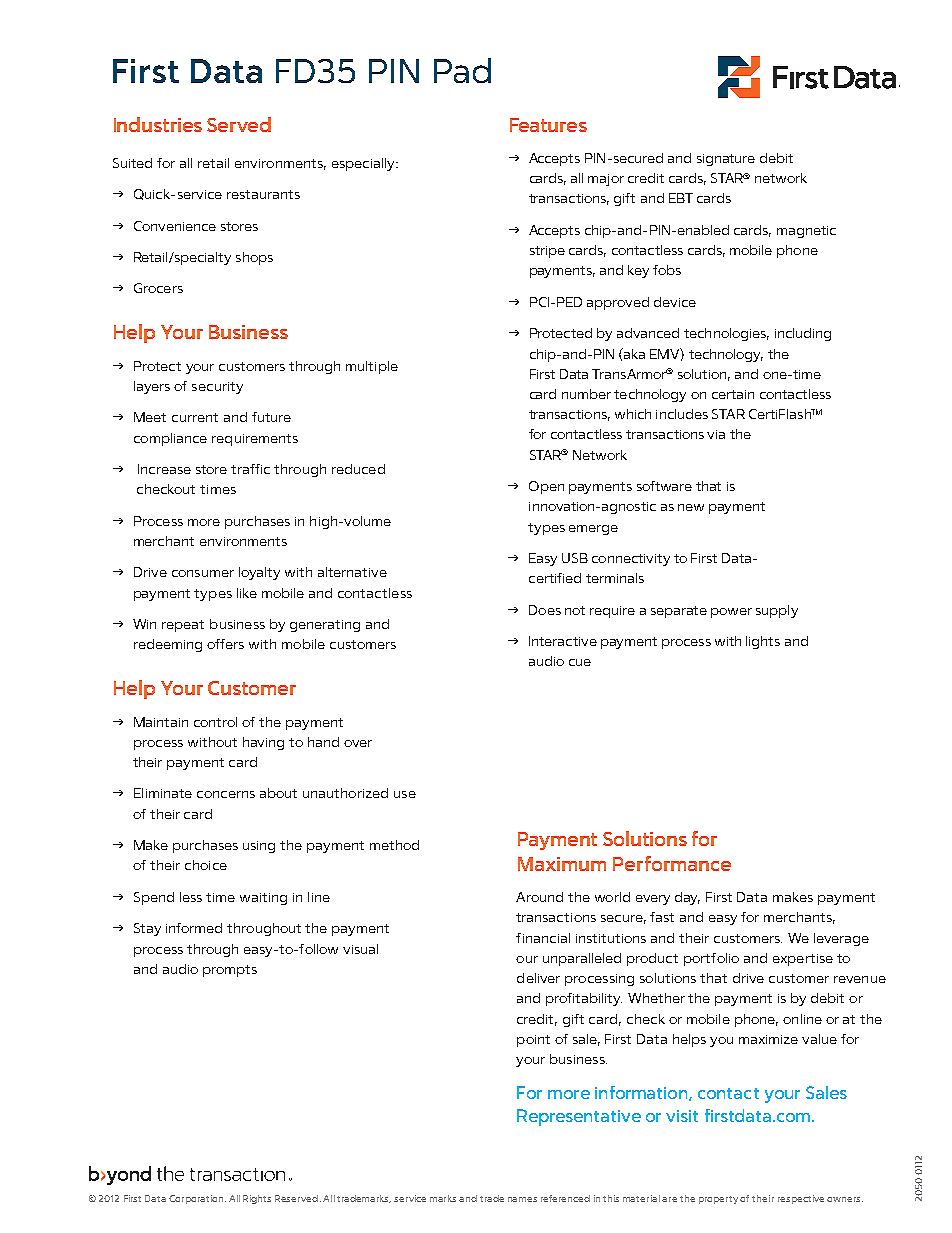  Describe the element at coordinates (726, 160) in the screenshot. I see `signature` at that location.
